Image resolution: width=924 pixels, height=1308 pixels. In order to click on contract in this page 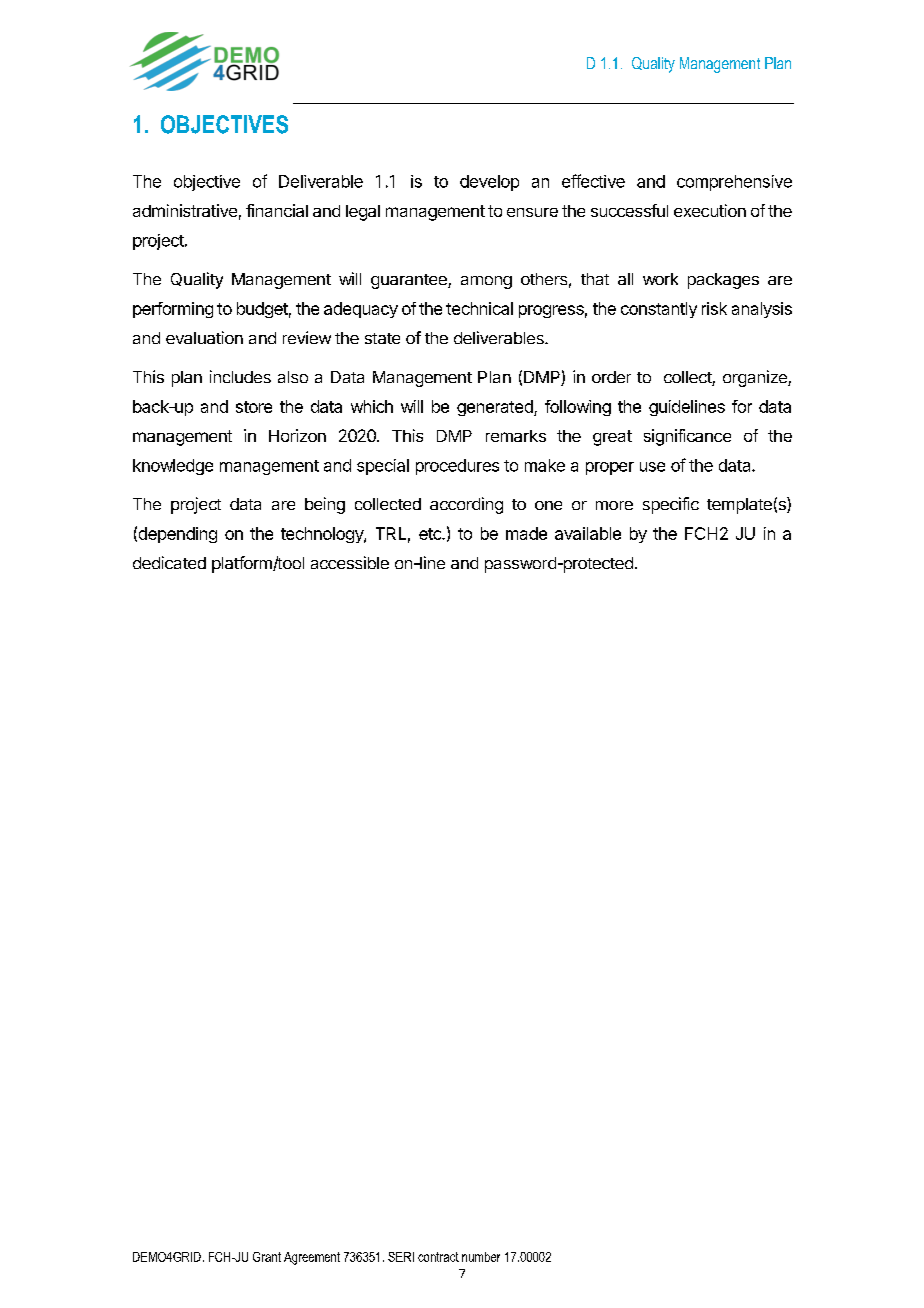, I will do `click(438, 1257)`.
